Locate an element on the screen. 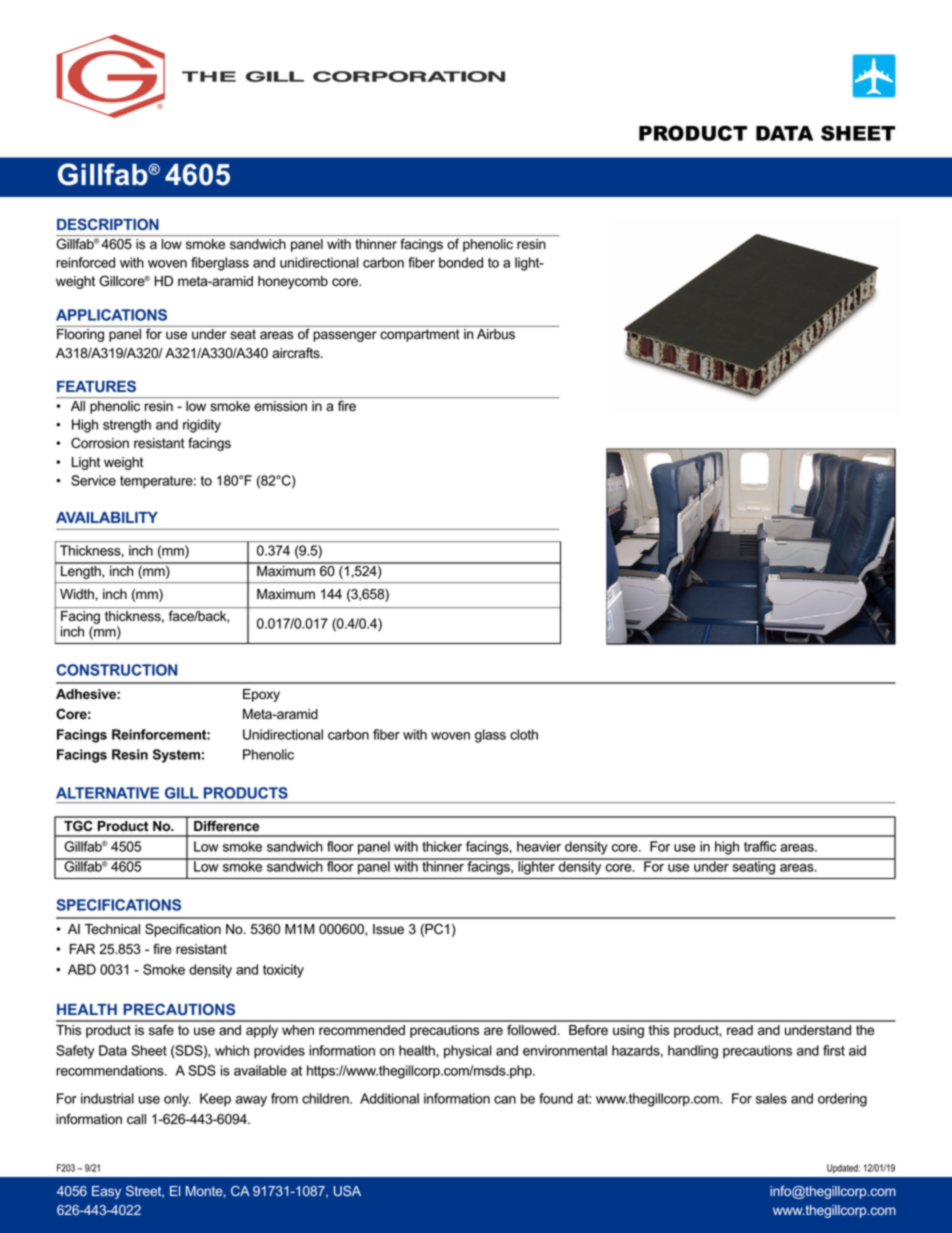 The height and width of the screenshot is (1233, 952). DESCRIPTION is located at coordinates (108, 224).
